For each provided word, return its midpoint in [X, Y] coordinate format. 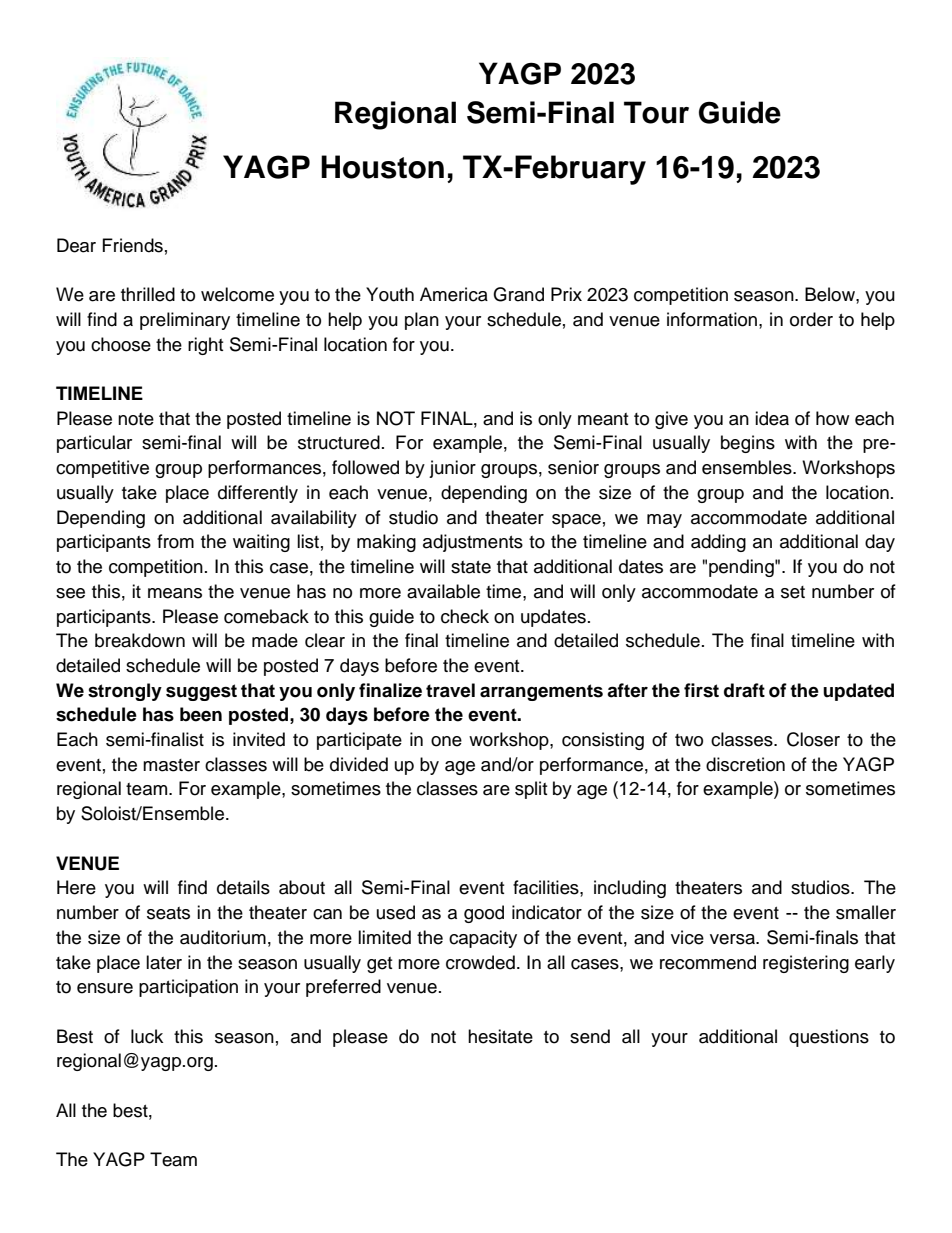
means [175, 593]
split [531, 790]
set [793, 592]
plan [422, 321]
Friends [133, 245]
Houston [382, 167]
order [811, 319]
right [205, 346]
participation [188, 988]
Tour [656, 112]
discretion [745, 764]
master [171, 765]
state [471, 567]
